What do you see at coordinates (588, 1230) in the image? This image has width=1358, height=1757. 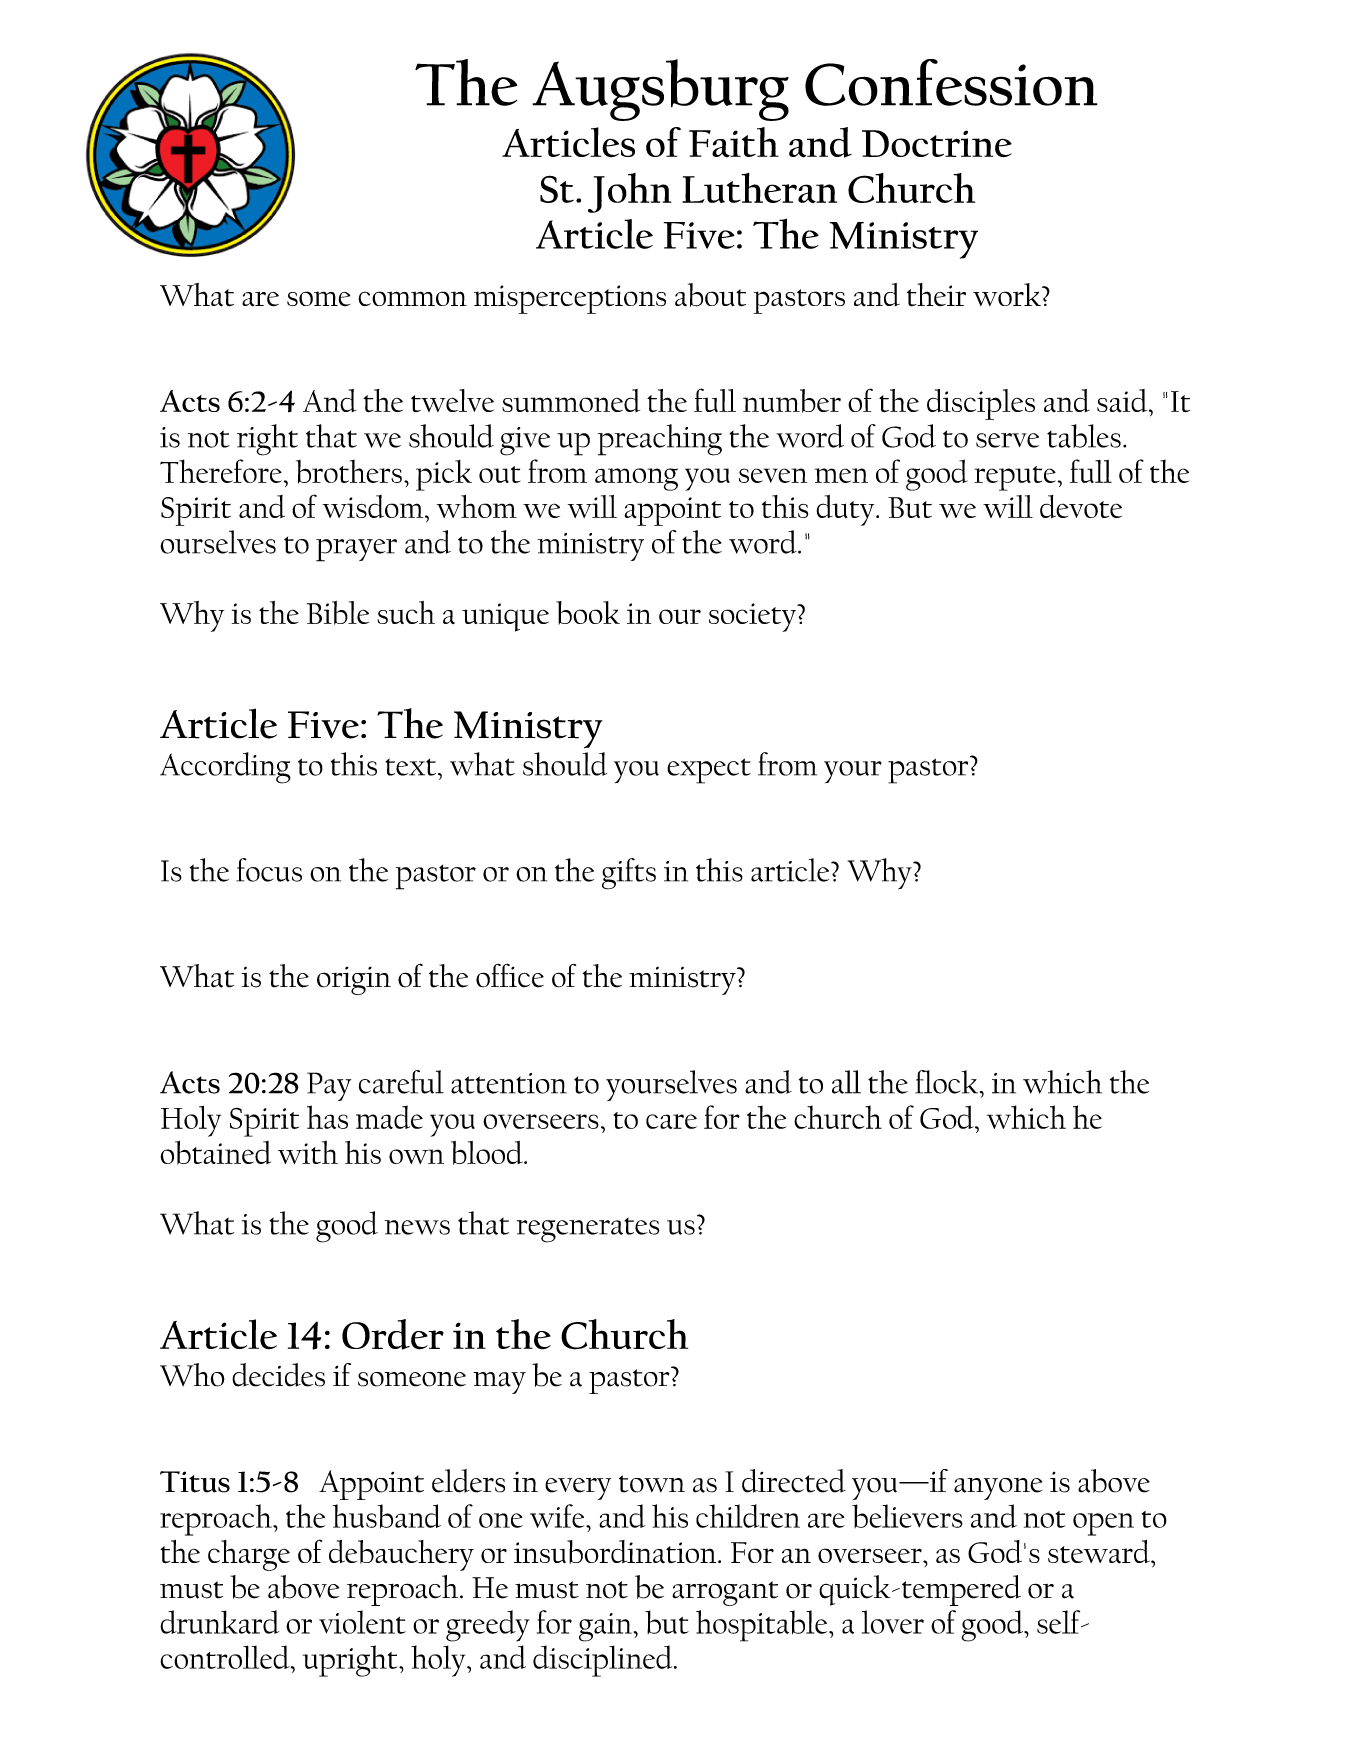 I see `regenerates` at bounding box center [588, 1230].
